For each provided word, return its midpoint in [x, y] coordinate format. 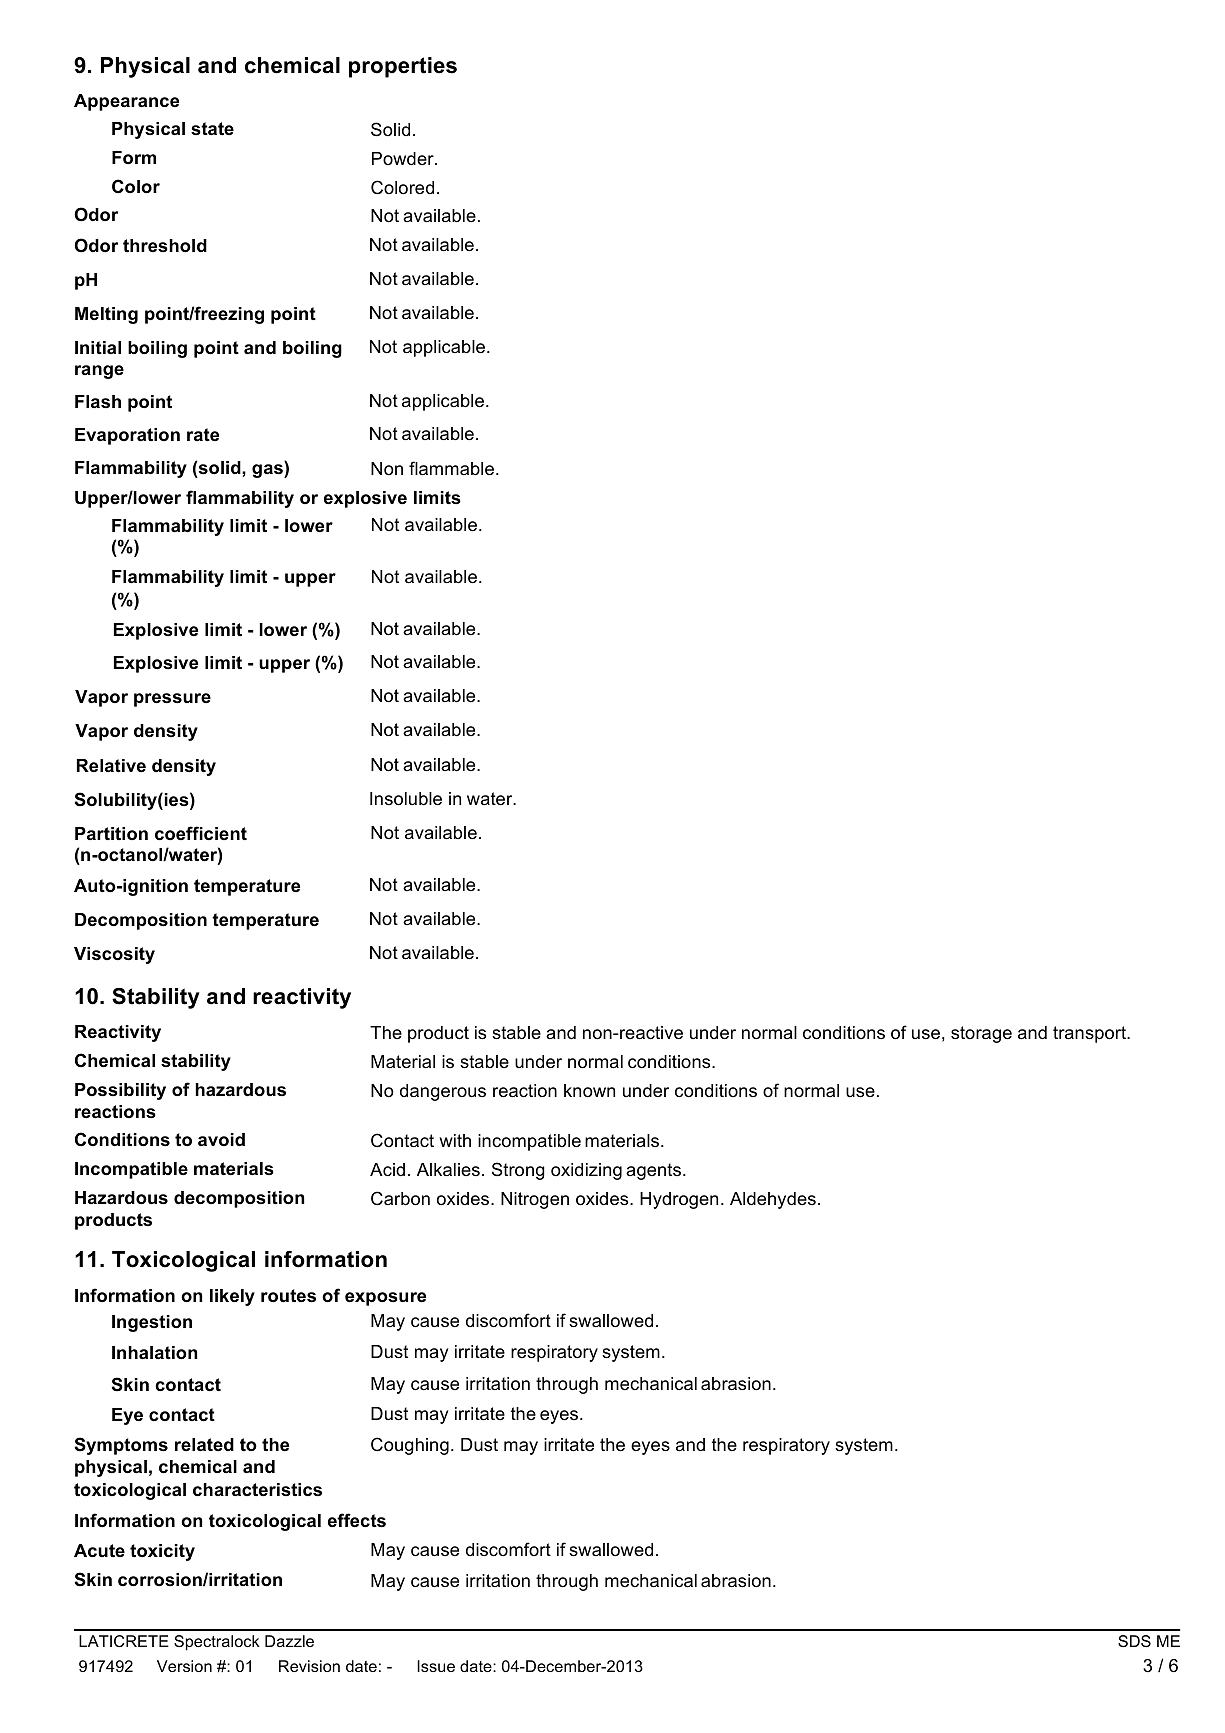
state [212, 128]
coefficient [201, 833]
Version [184, 1666]
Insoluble [406, 799]
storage [981, 1034]
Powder [404, 158]
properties [403, 67]
